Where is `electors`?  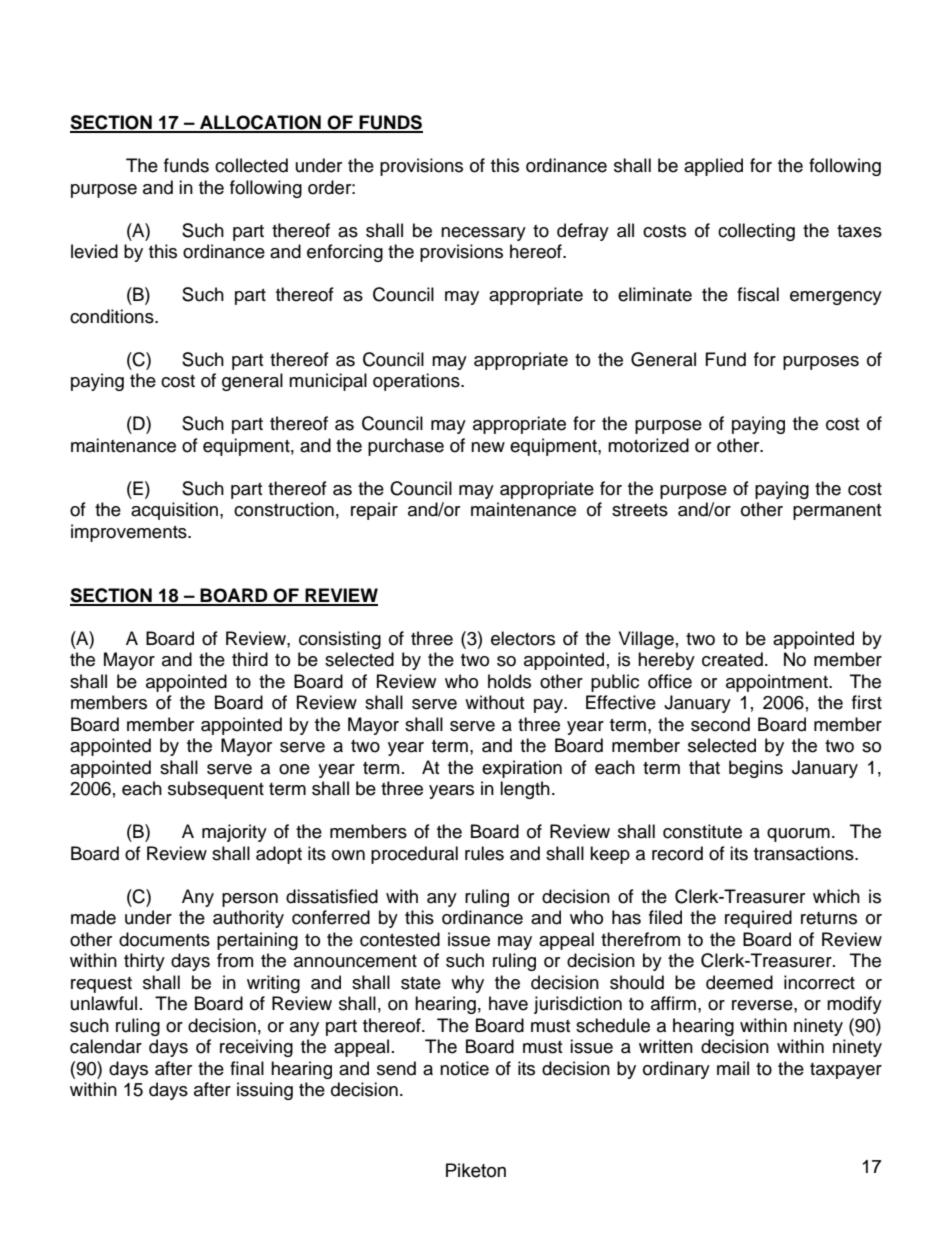 electors is located at coordinates (523, 638).
